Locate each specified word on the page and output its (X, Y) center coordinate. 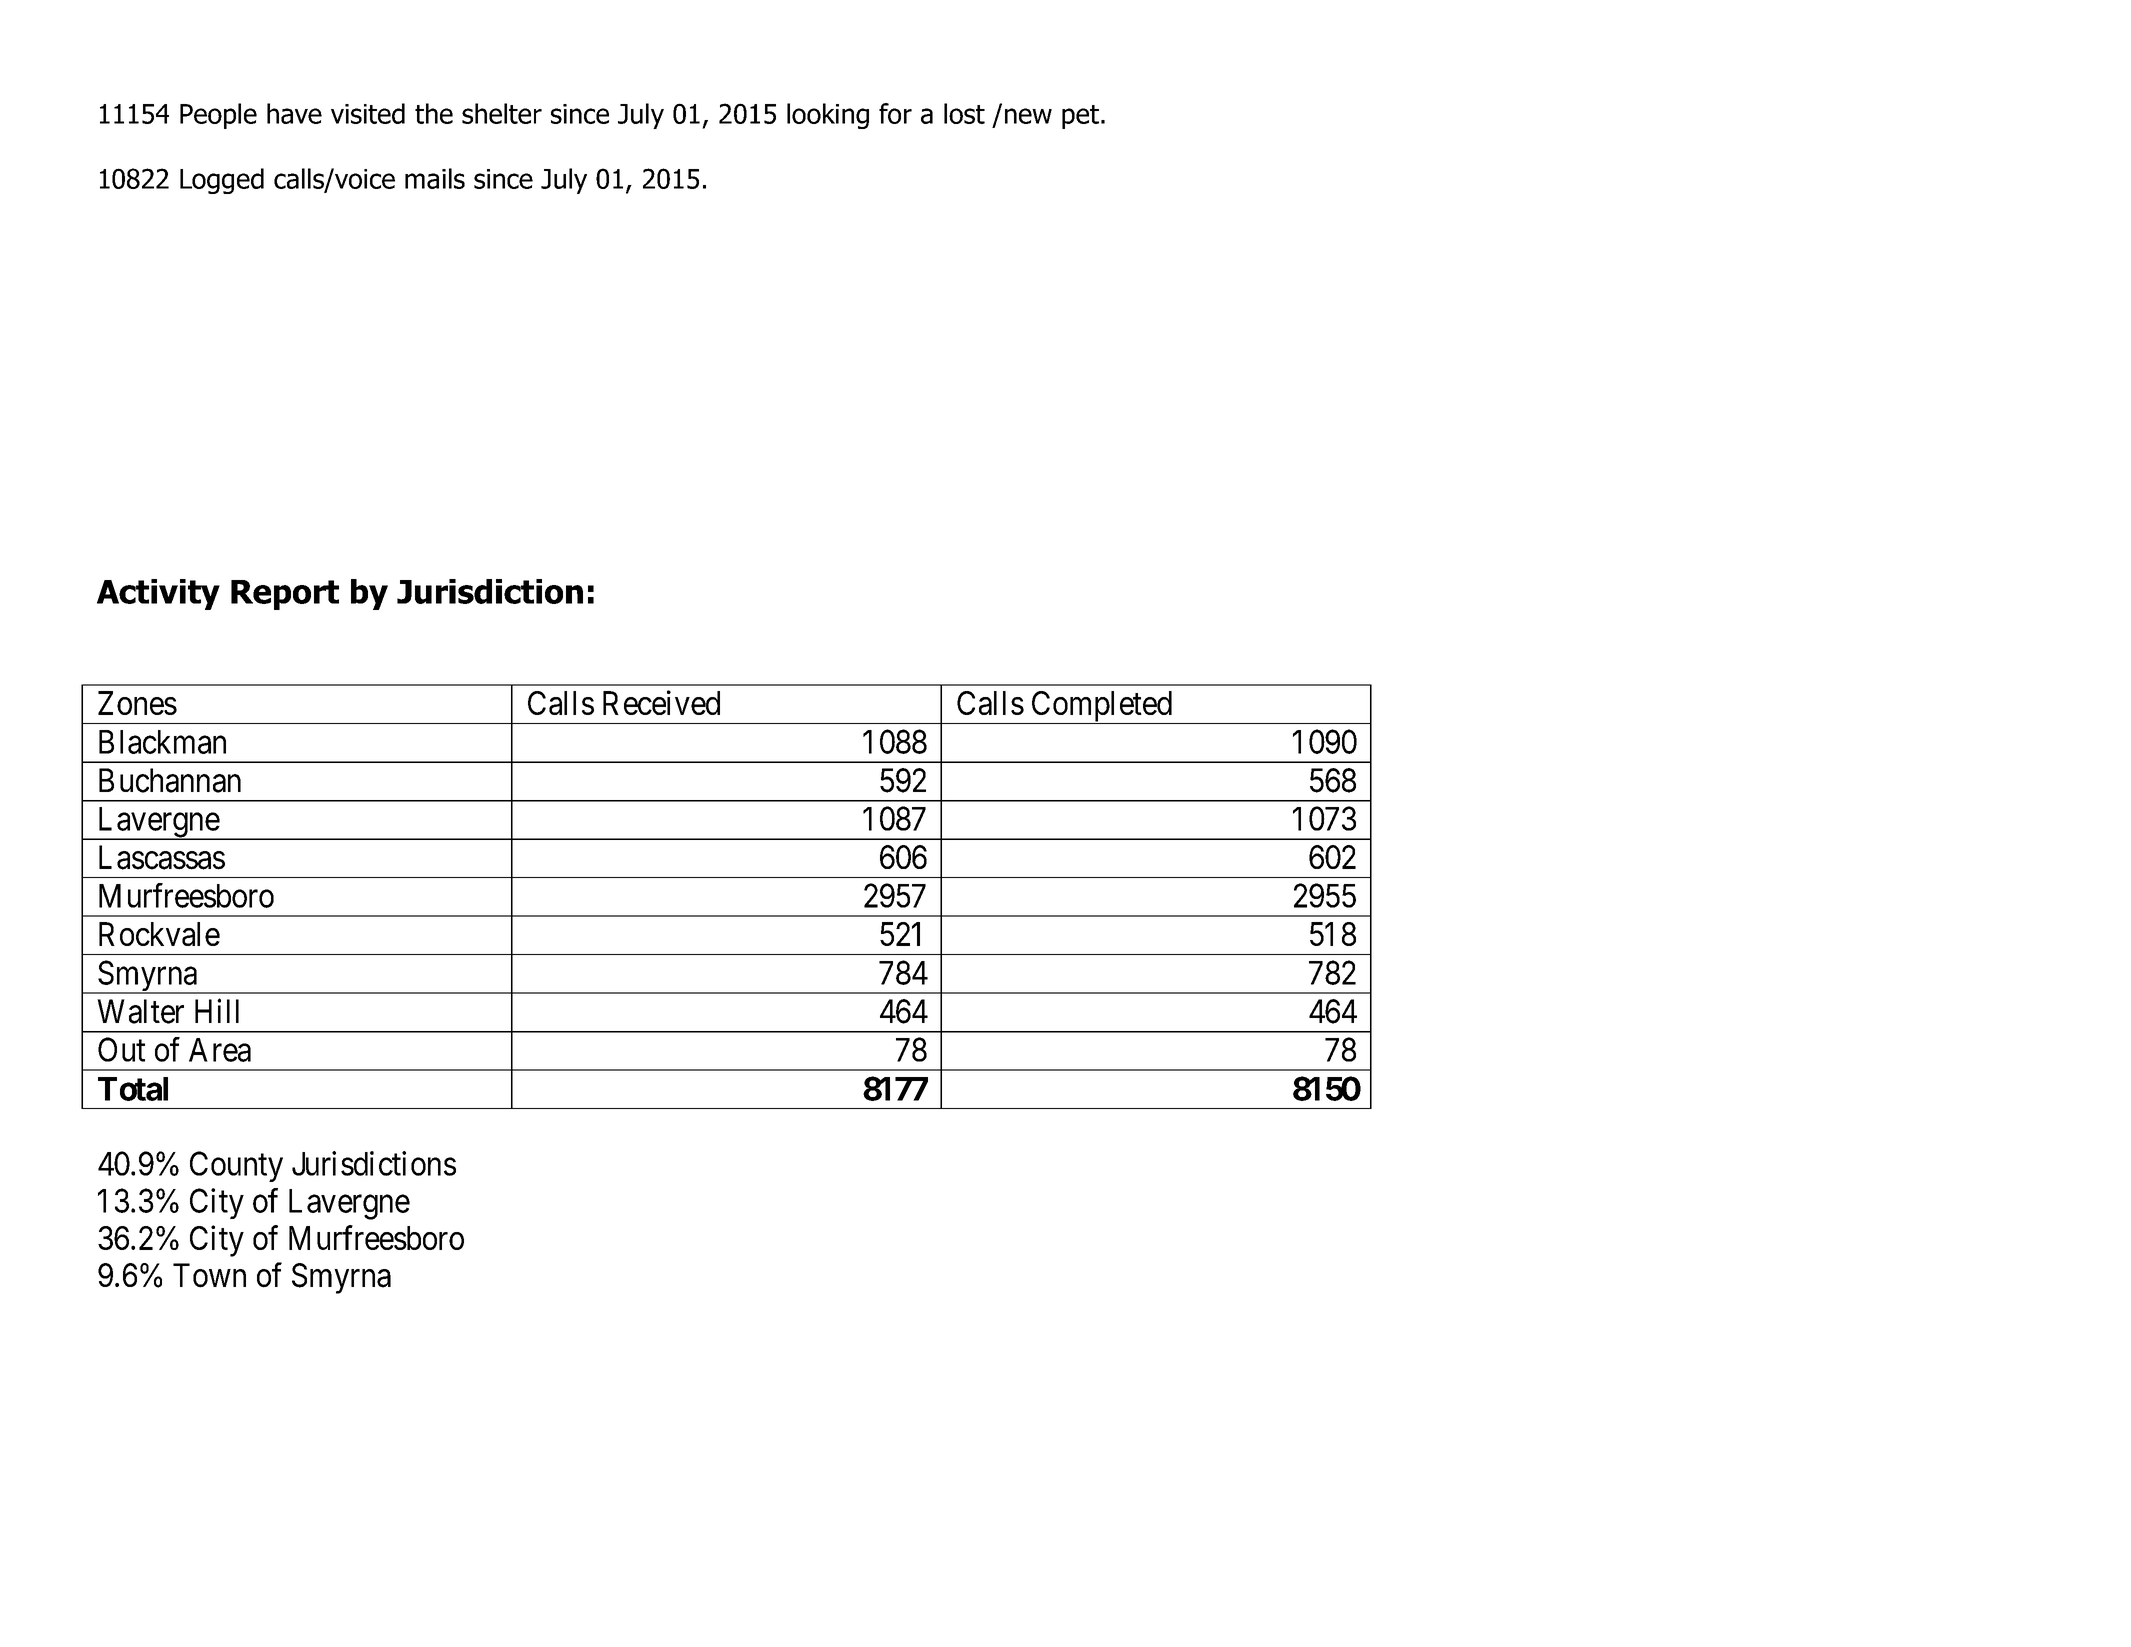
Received (661, 702)
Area (220, 1050)
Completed (1101, 707)
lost (964, 113)
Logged (222, 181)
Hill (217, 1010)
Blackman (162, 742)
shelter (502, 113)
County (236, 1166)
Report (285, 595)
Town (209, 1275)
